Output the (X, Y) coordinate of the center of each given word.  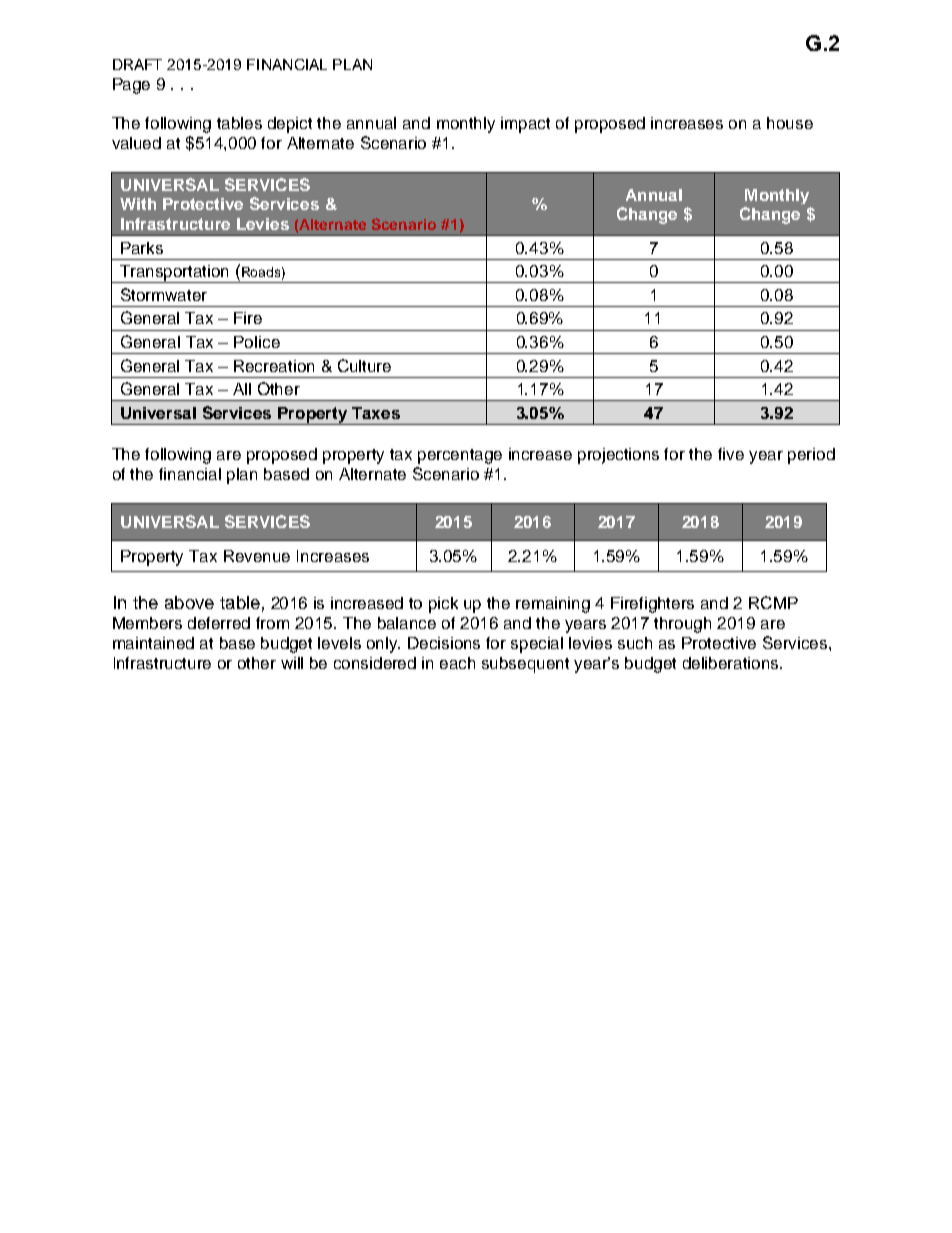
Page (131, 86)
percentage (460, 456)
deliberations (732, 663)
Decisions (444, 643)
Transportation (175, 274)
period (811, 456)
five (731, 454)
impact (525, 125)
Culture (364, 365)
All (242, 389)
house (790, 123)
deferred (219, 623)
